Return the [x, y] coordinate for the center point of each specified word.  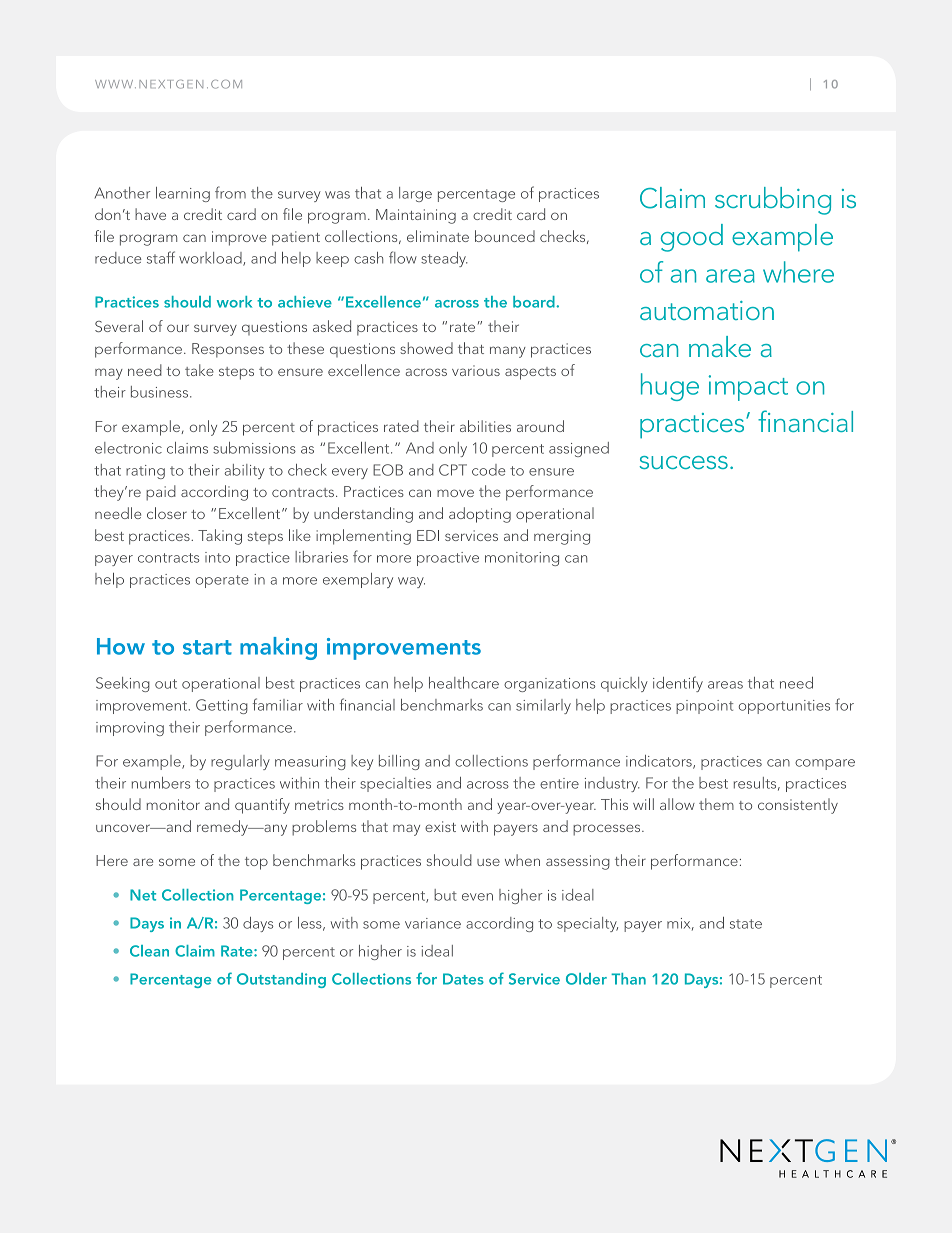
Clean [149, 951]
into [217, 557]
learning [183, 194]
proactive [448, 559]
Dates [463, 979]
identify [678, 684]
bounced [505, 236]
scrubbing [773, 201]
